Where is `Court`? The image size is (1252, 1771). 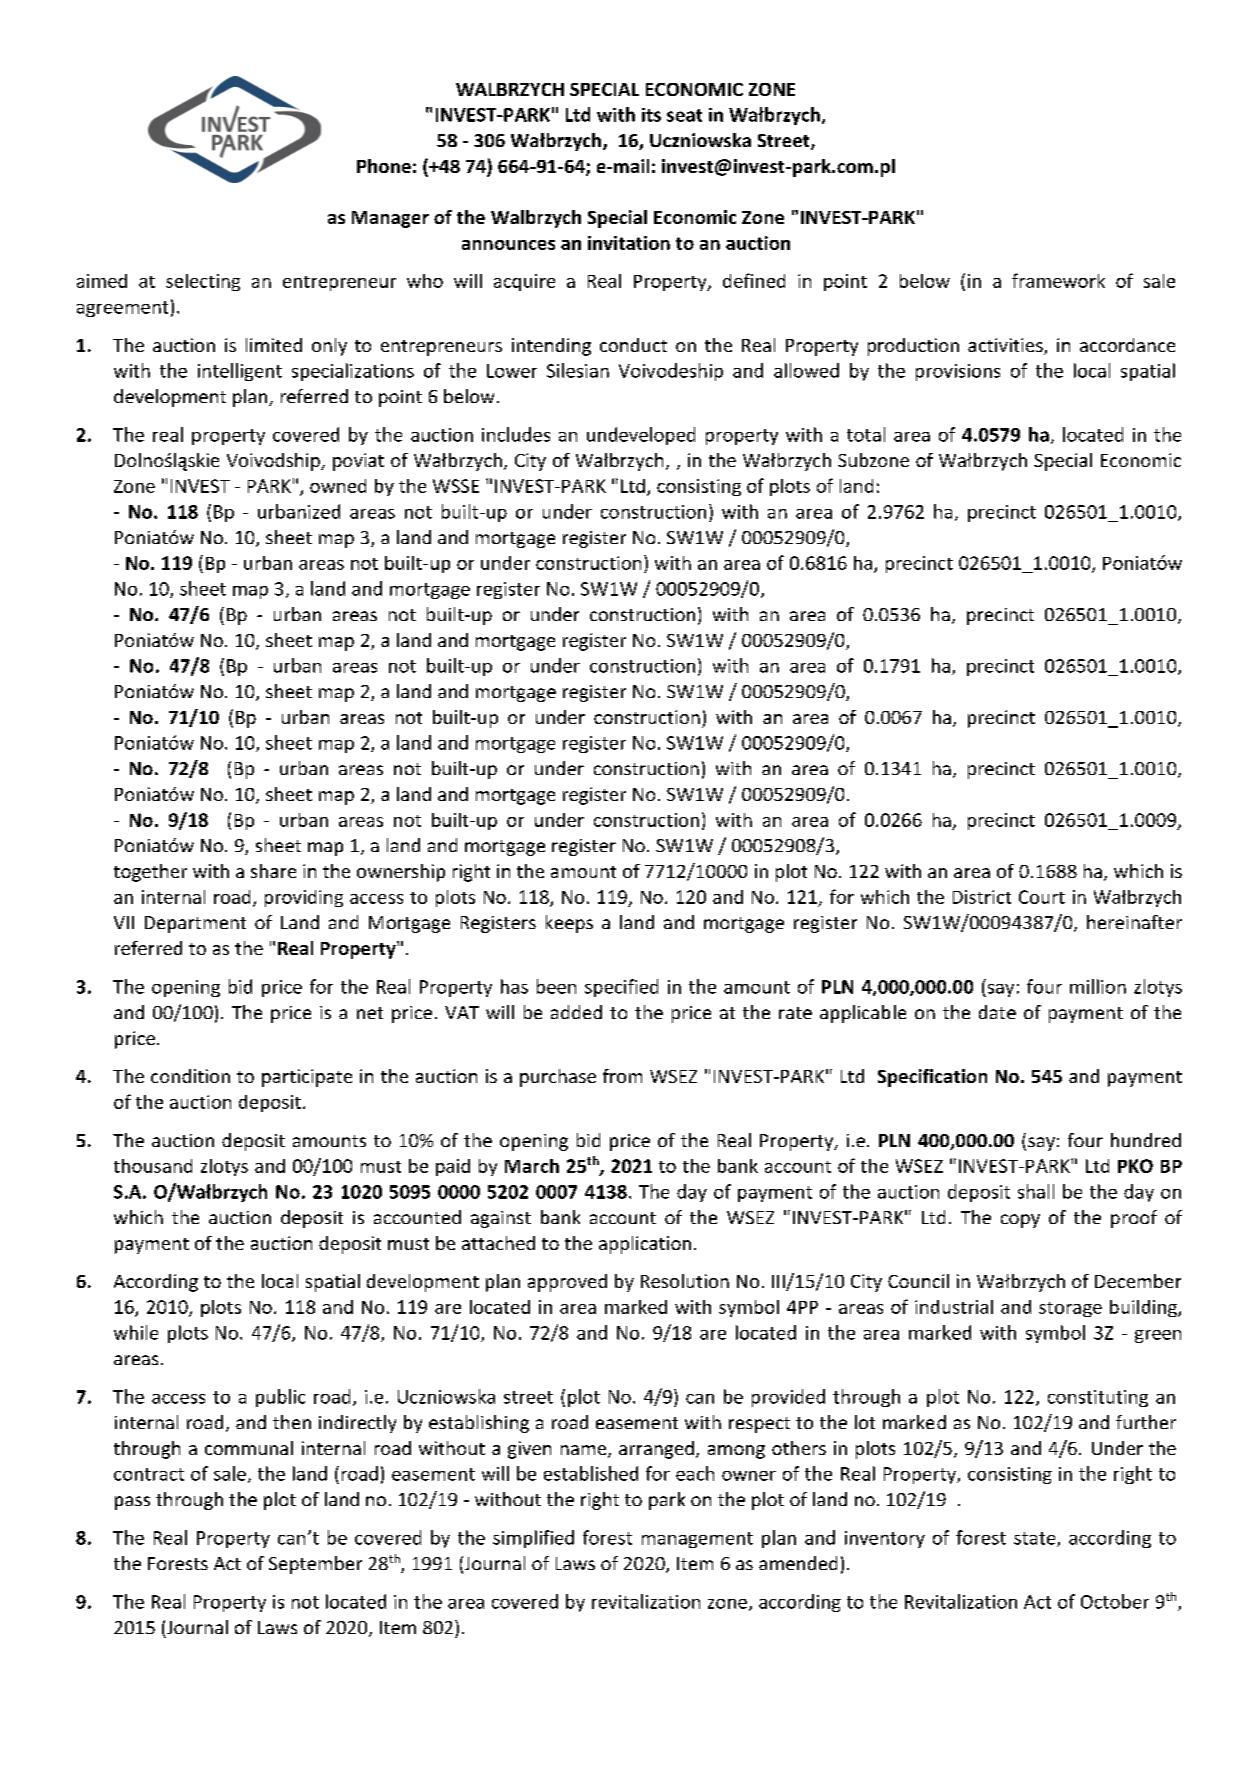 Court is located at coordinates (1042, 897).
